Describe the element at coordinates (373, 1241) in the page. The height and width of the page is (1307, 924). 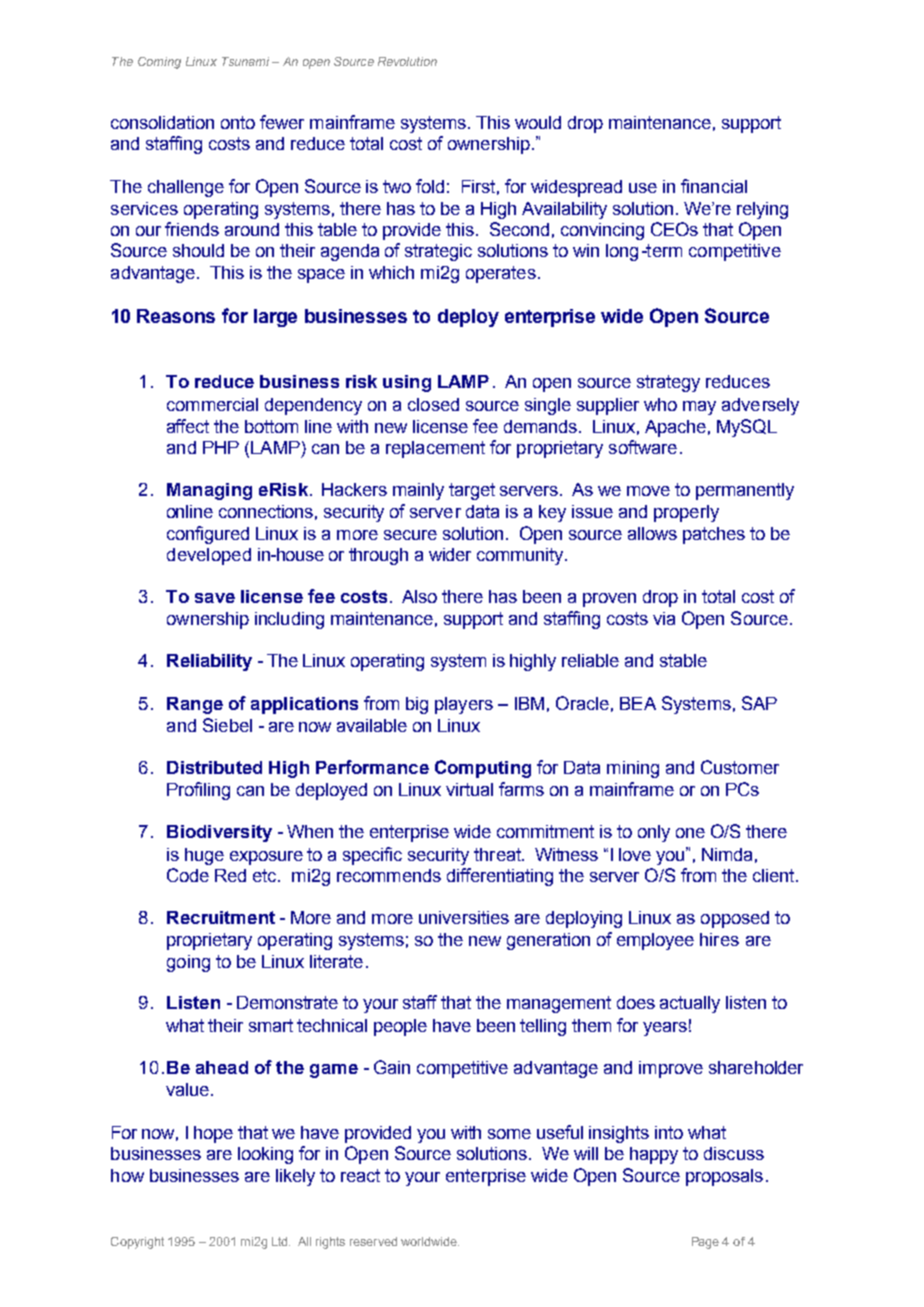
I see `reserved` at that location.
